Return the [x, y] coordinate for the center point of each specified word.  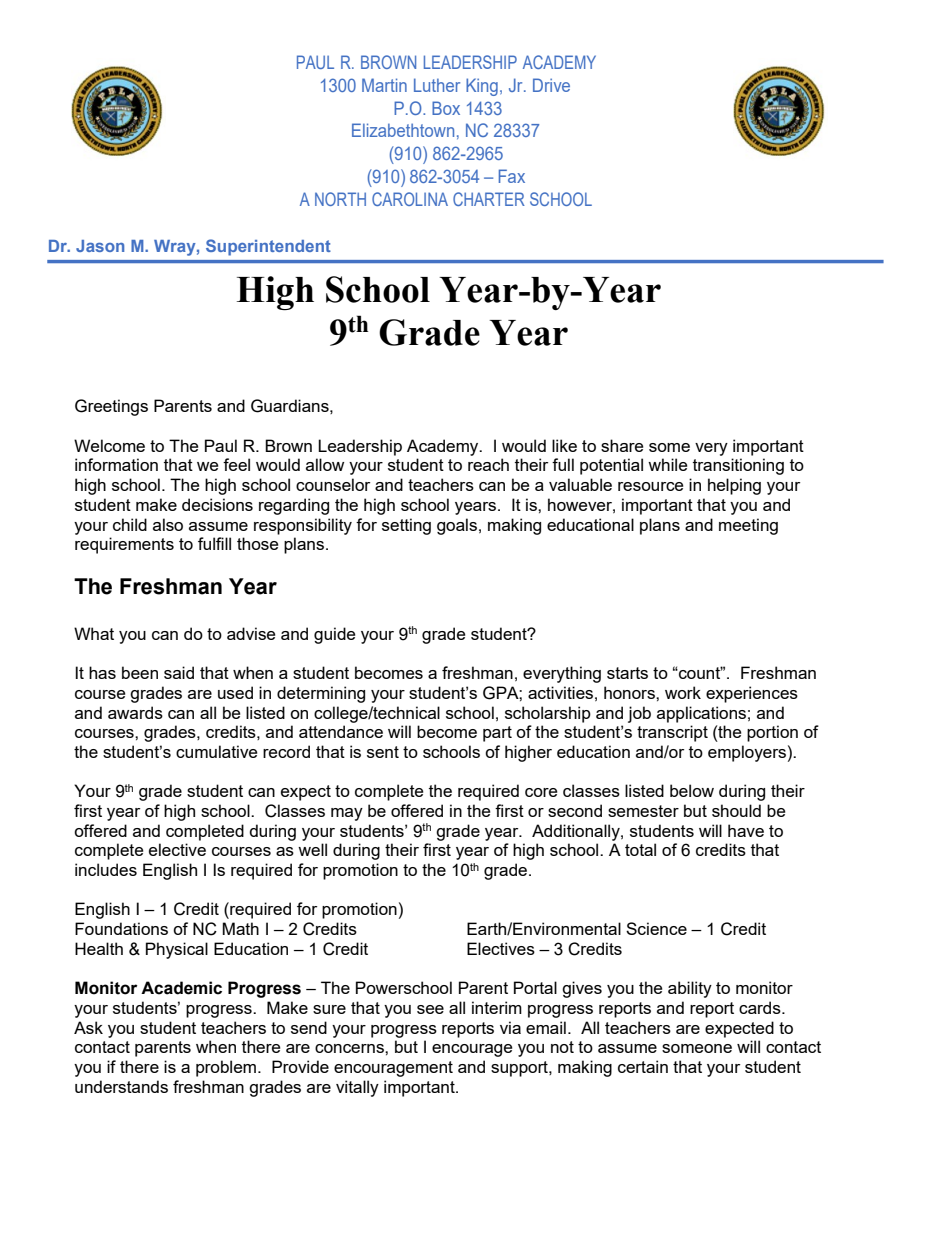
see [430, 1009]
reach [488, 464]
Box [446, 108]
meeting [748, 526]
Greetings [111, 407]
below [692, 790]
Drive [551, 85]
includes [106, 869]
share [622, 445]
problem [227, 1068]
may [347, 814]
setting [406, 526]
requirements [124, 545]
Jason [100, 246]
